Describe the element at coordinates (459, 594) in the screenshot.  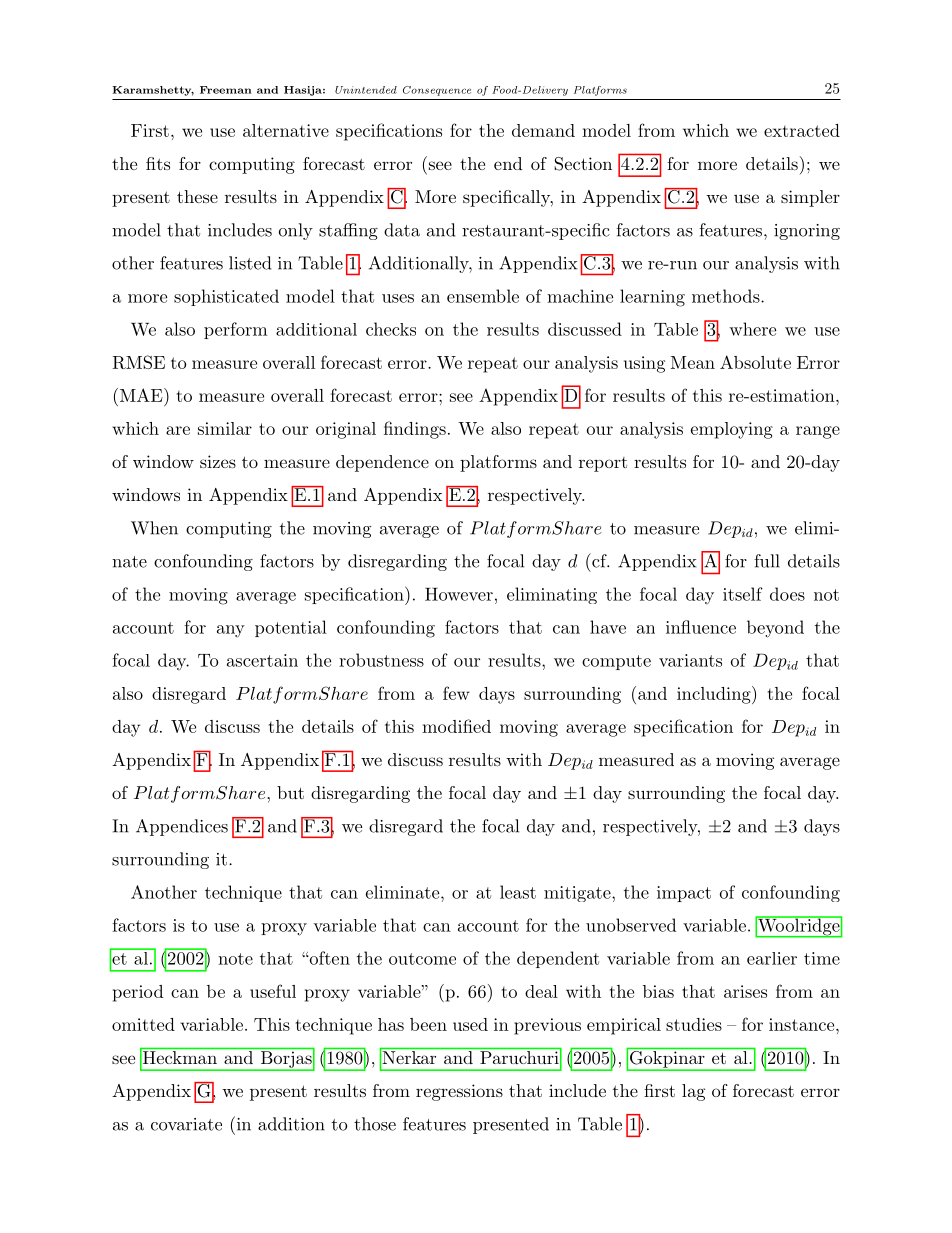
I see `However` at that location.
